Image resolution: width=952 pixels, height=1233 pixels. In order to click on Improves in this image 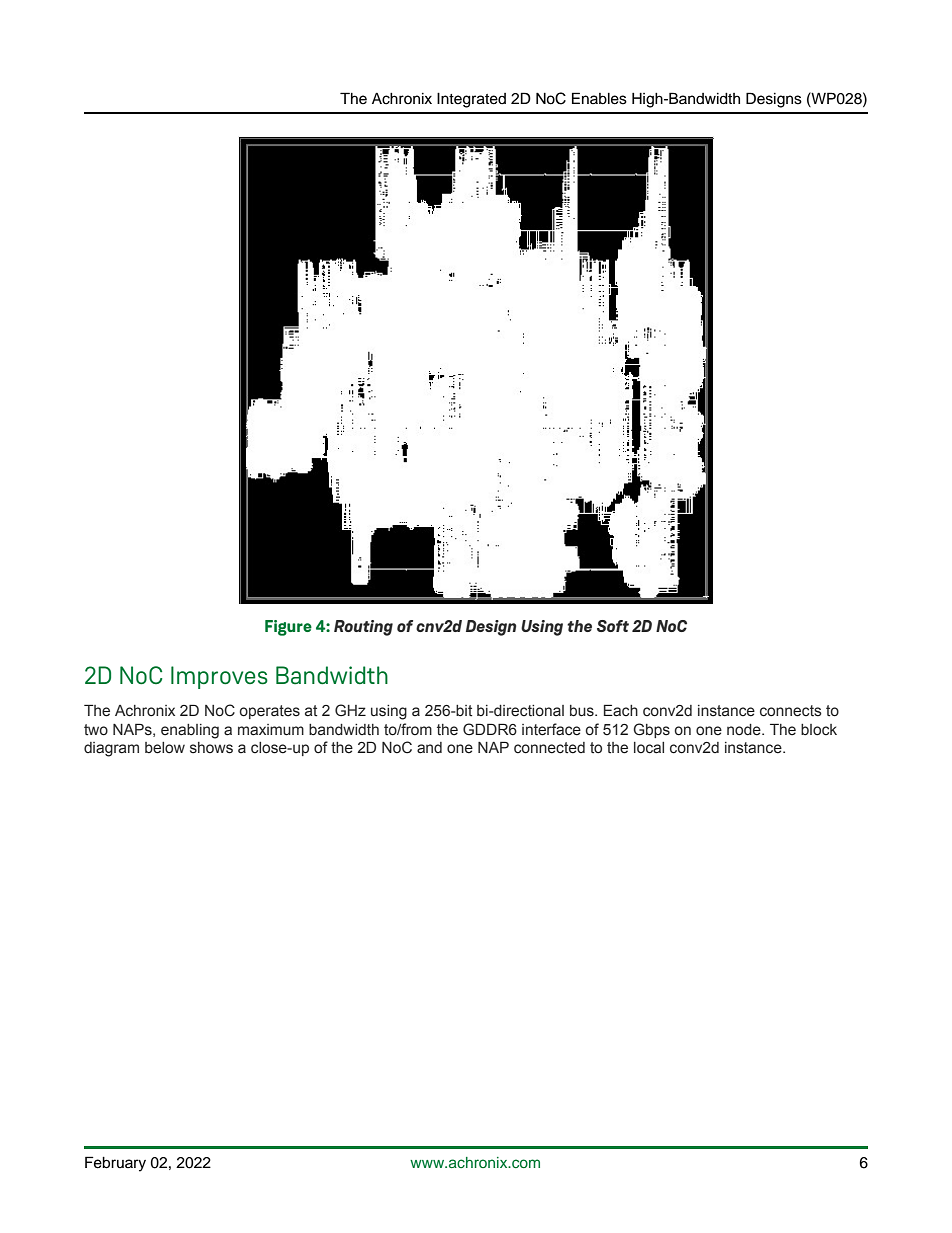, I will do `click(219, 677)`.
